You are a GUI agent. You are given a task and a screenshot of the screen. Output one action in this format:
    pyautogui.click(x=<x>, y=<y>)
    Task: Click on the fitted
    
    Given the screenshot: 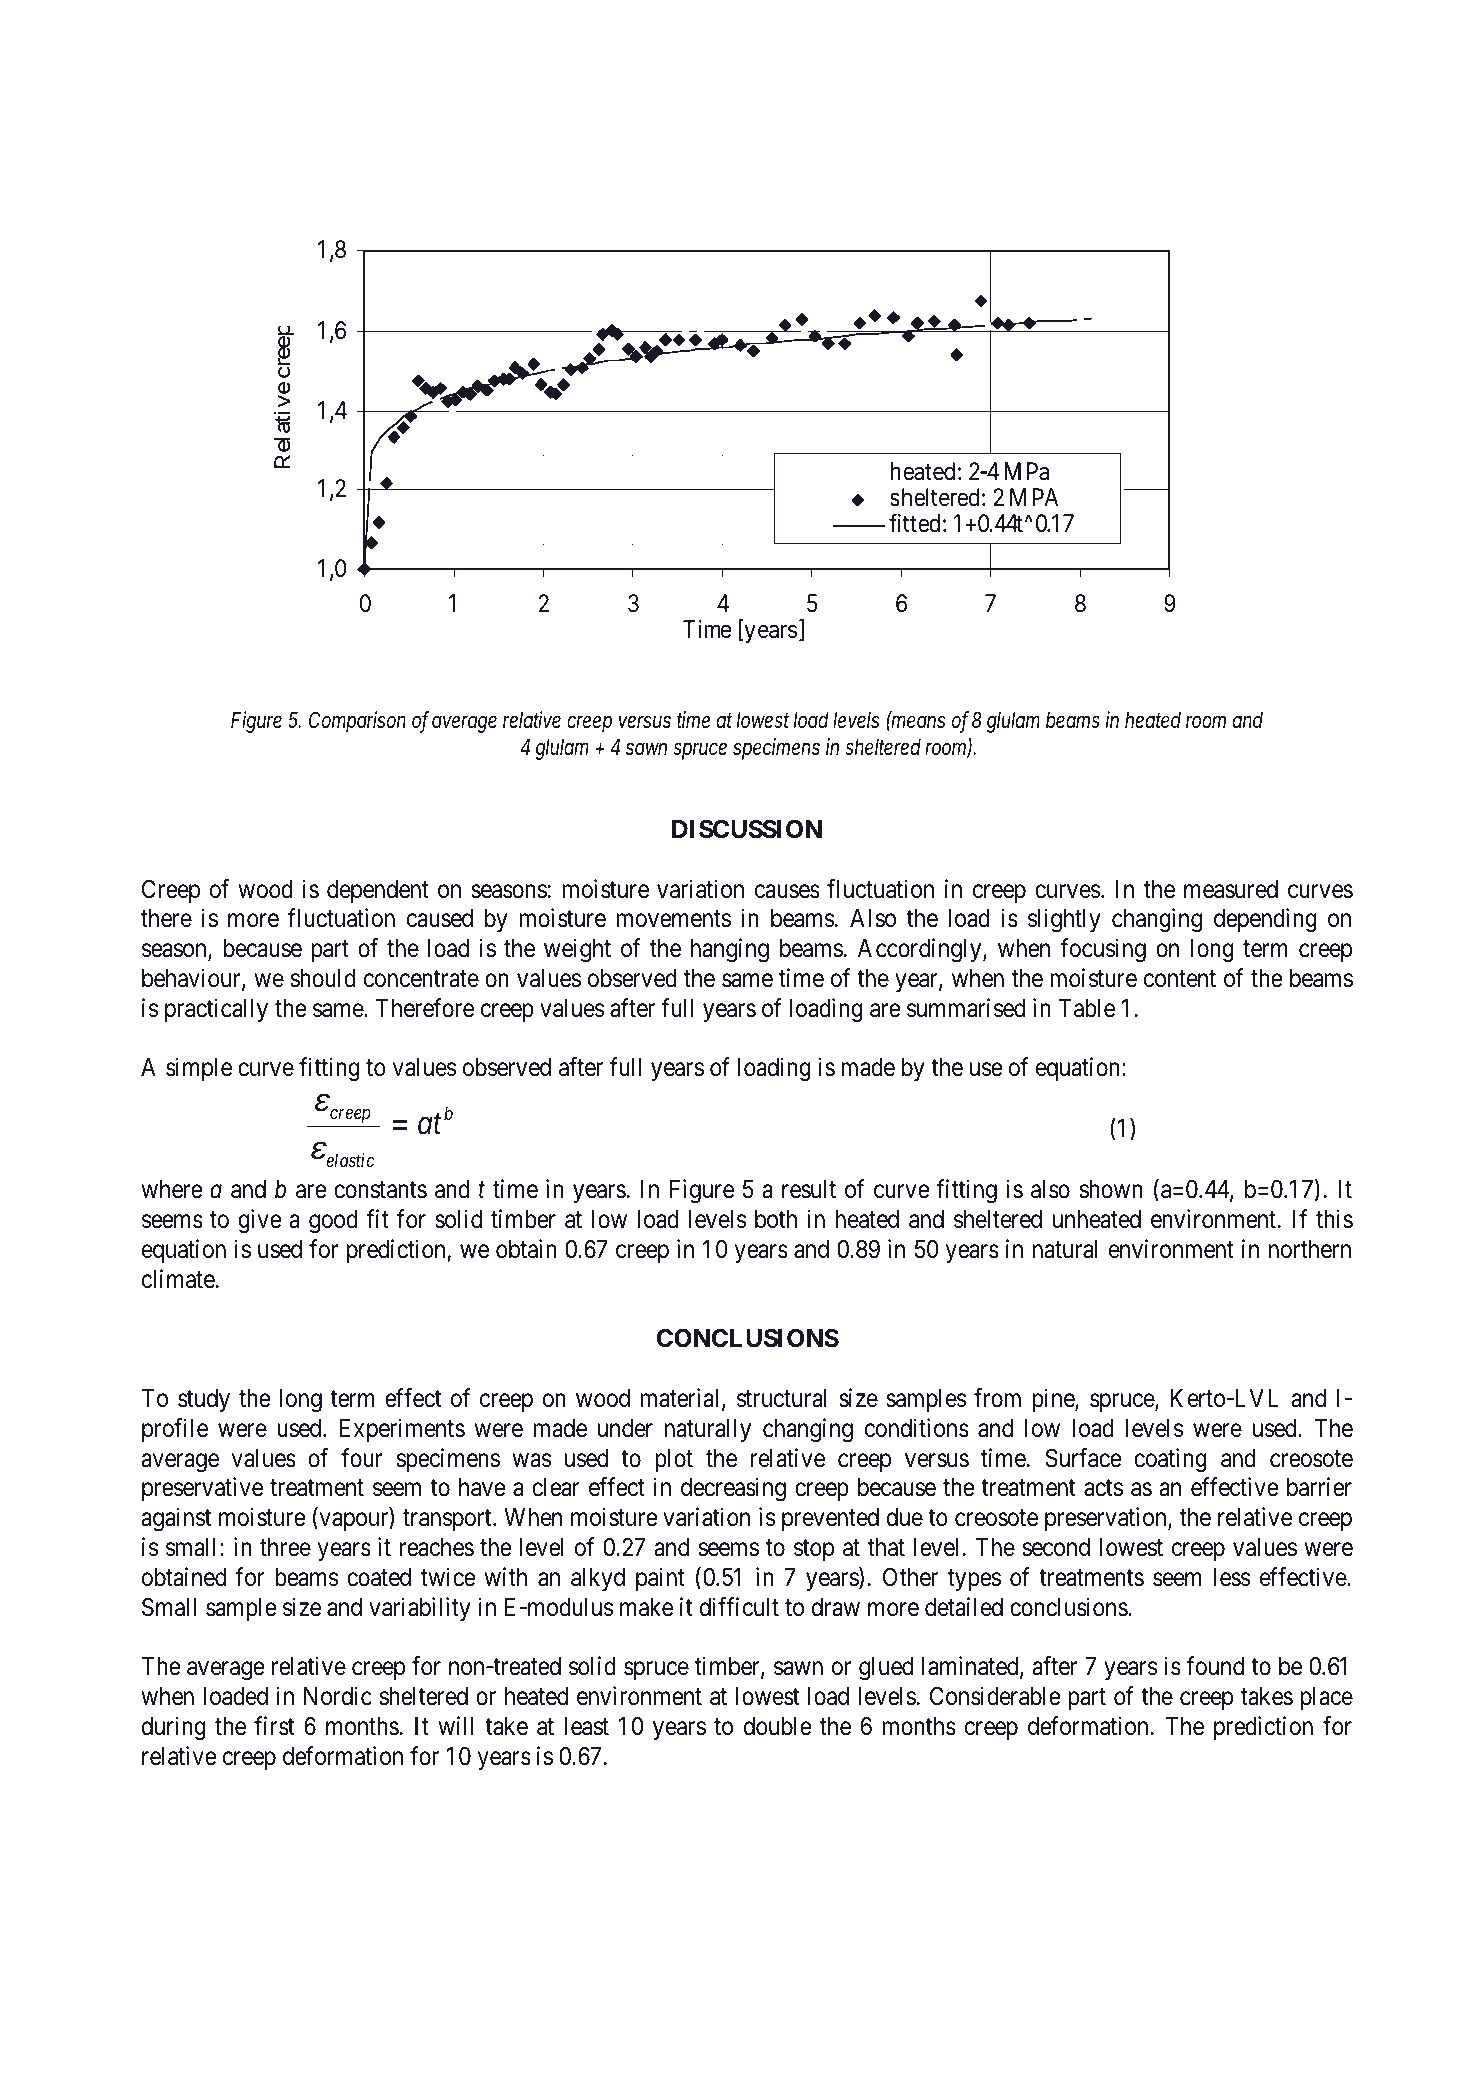 What is the action you would take?
    pyautogui.click(x=914, y=523)
